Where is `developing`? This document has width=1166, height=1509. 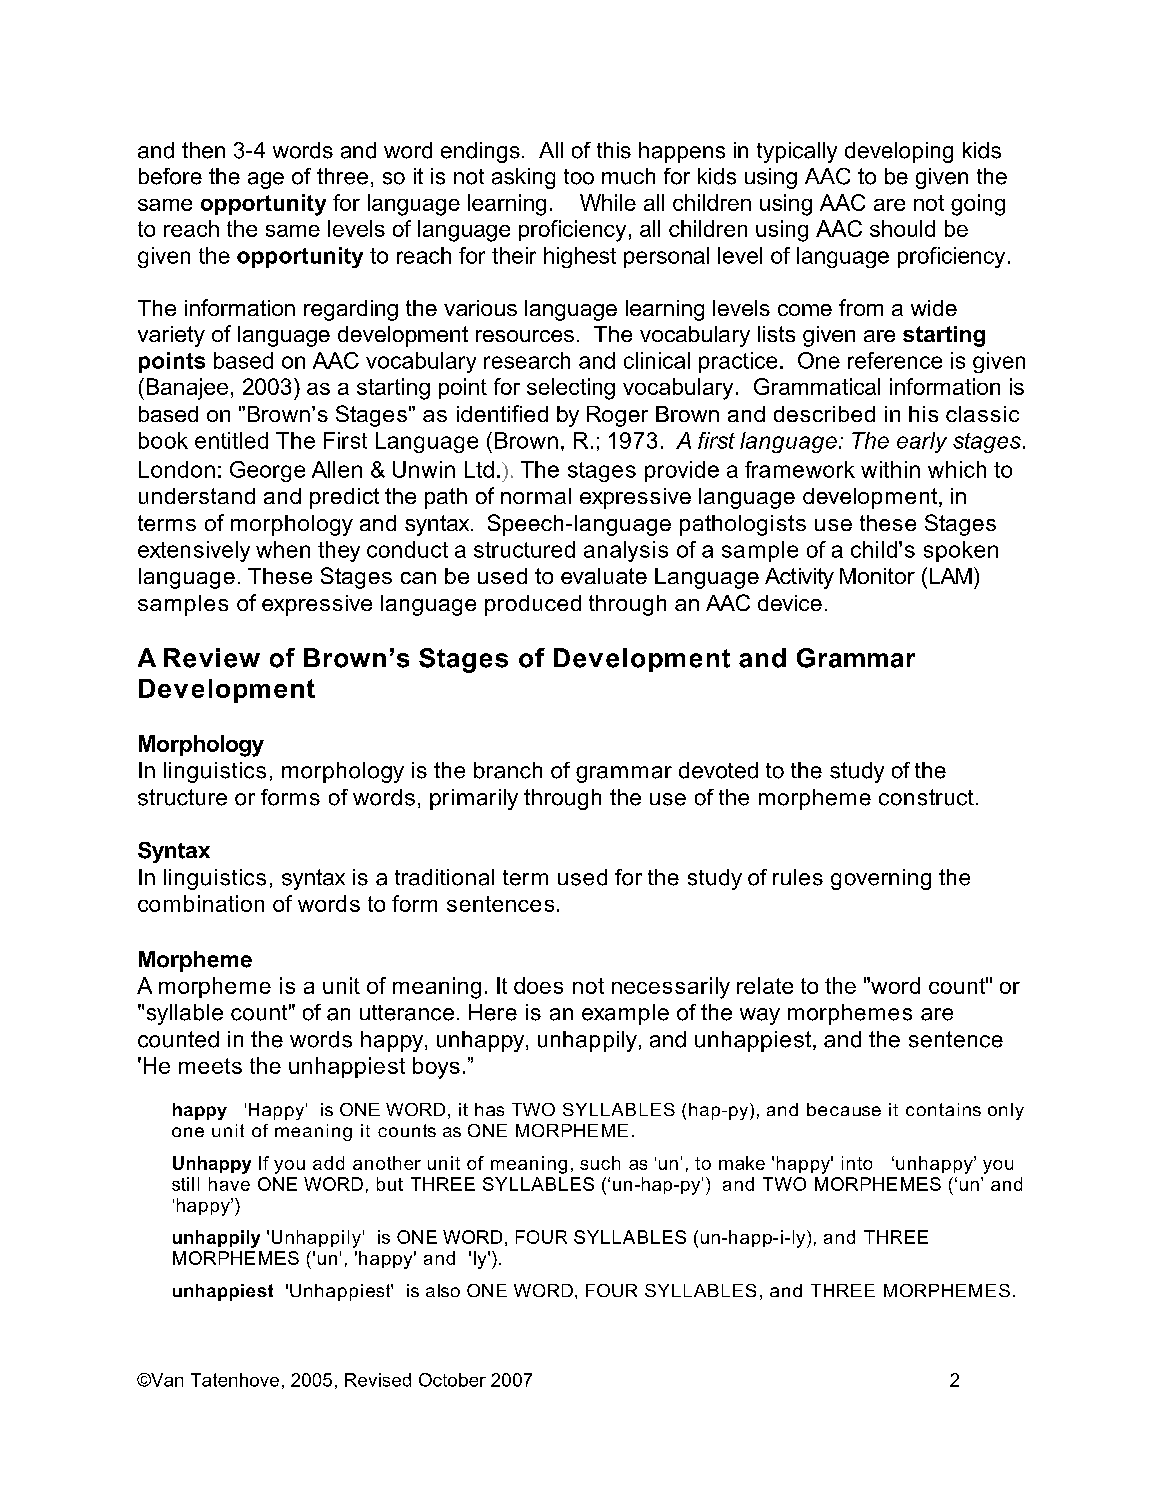 developing is located at coordinates (899, 152).
